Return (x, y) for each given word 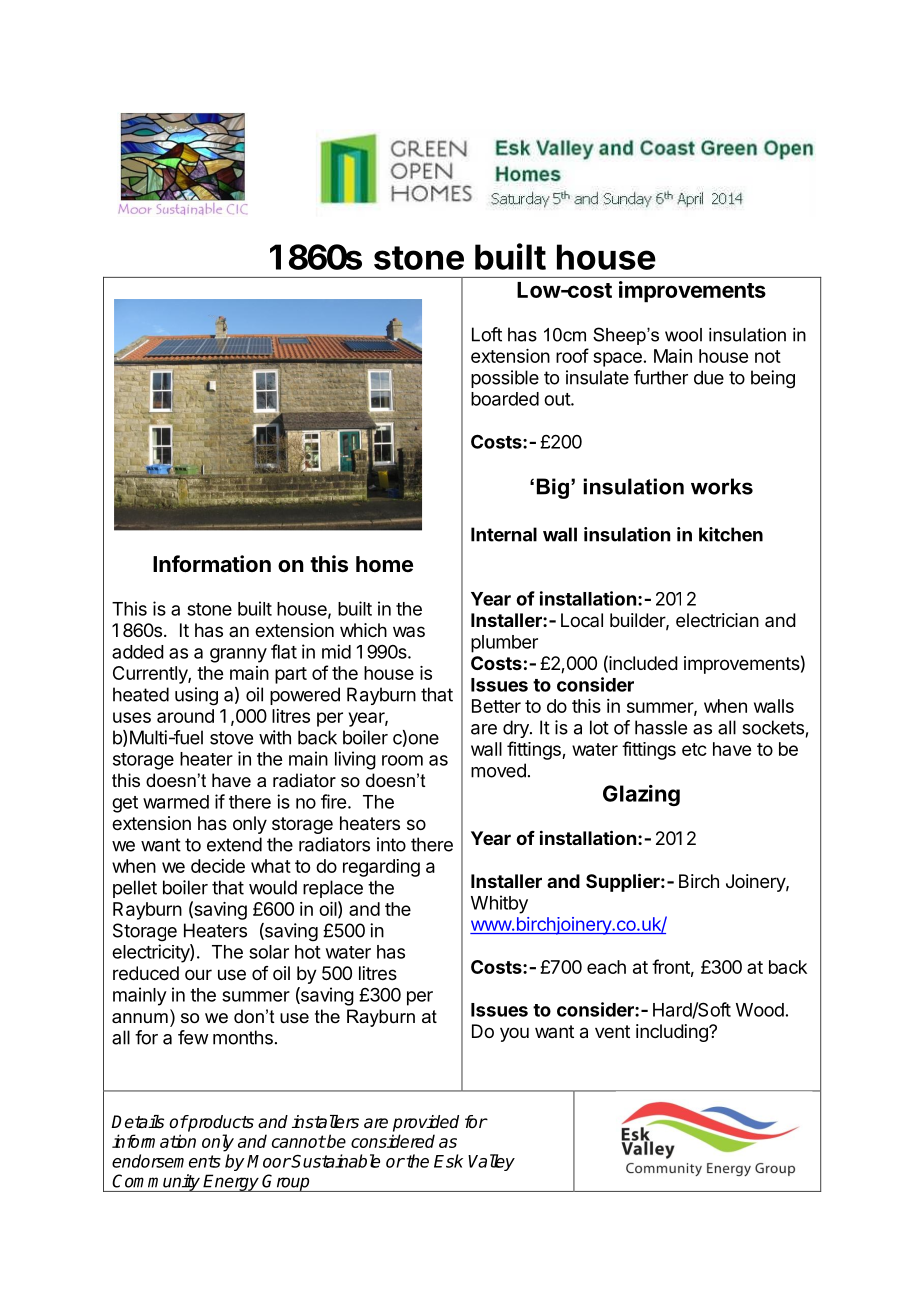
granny (238, 655)
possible (505, 379)
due (709, 377)
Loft (487, 334)
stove (231, 738)
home (384, 564)
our (198, 974)
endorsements (166, 1161)
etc (694, 749)
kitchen (731, 534)
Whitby (499, 904)
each (606, 967)
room (402, 760)
